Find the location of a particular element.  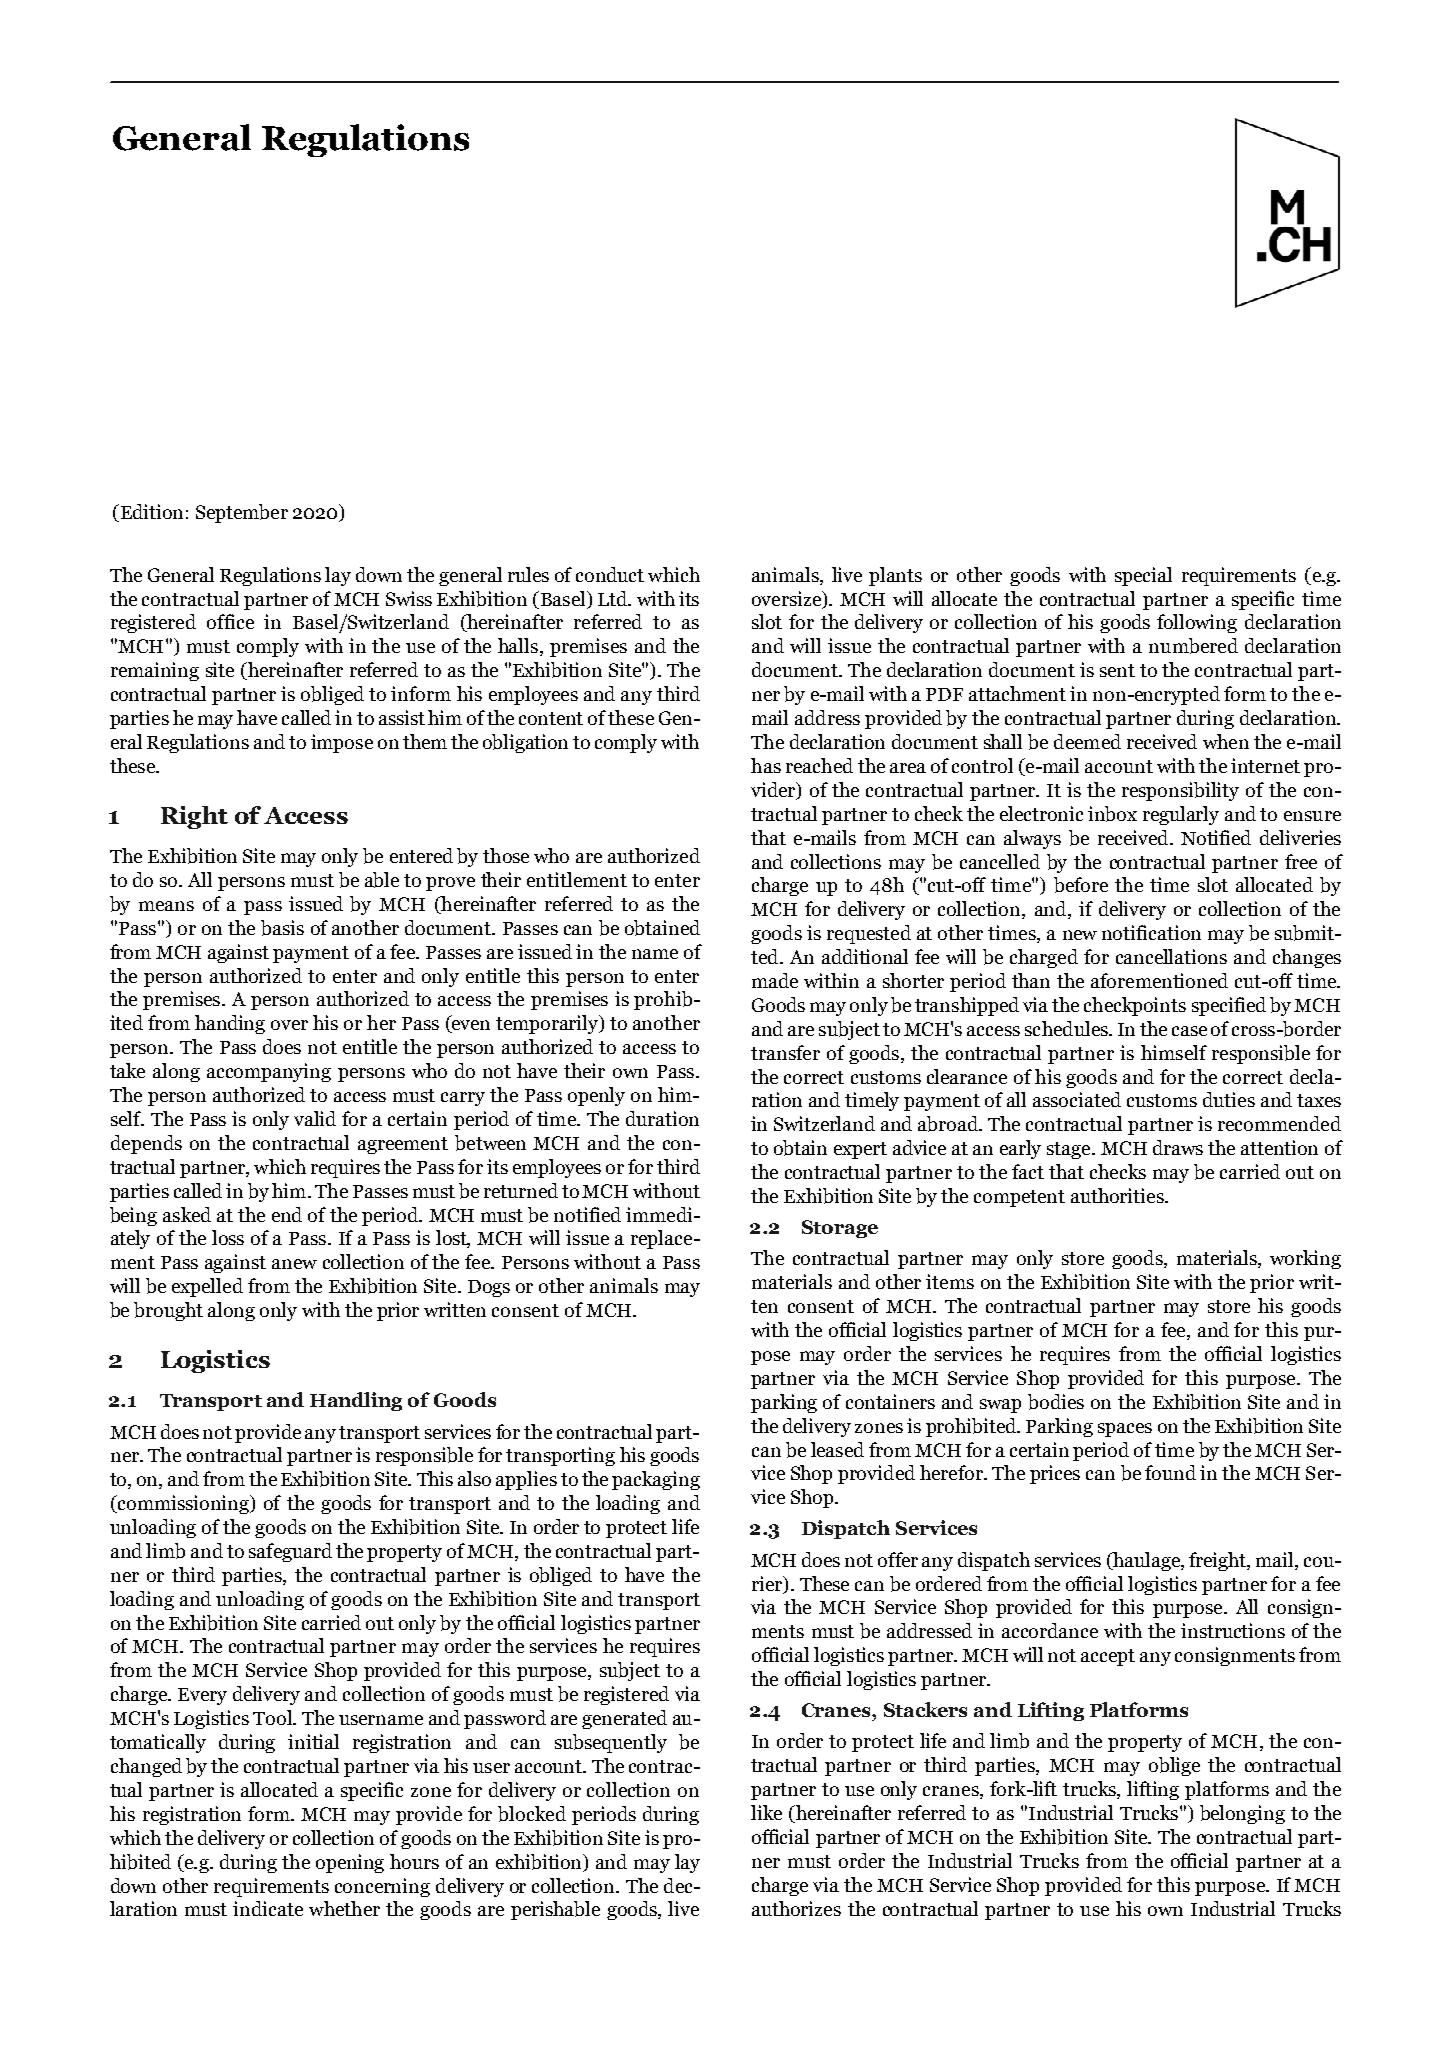

like is located at coordinates (766, 1812).
